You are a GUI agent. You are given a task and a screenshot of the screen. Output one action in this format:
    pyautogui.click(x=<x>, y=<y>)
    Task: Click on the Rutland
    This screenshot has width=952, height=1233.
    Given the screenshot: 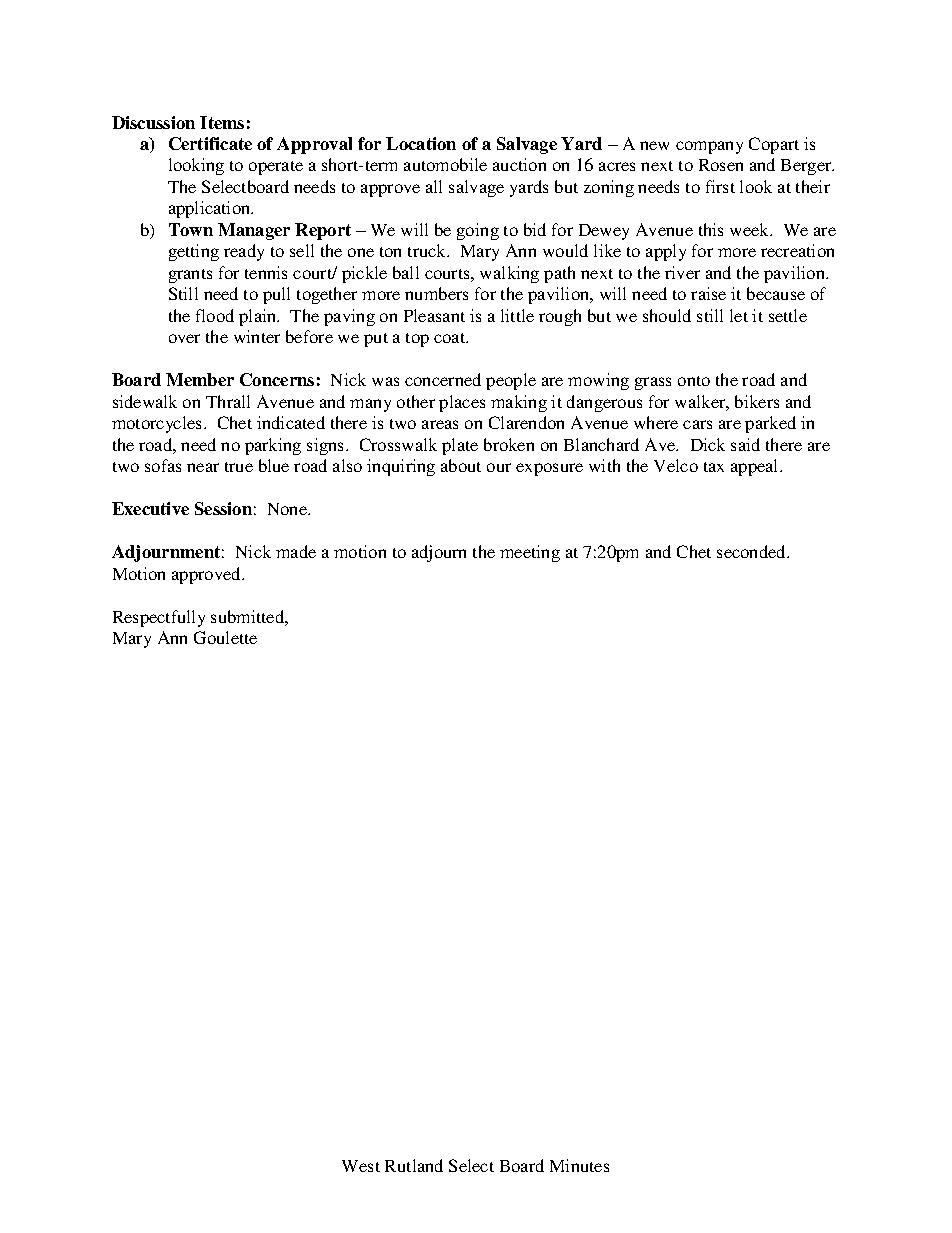 What is the action you would take?
    pyautogui.click(x=414, y=1165)
